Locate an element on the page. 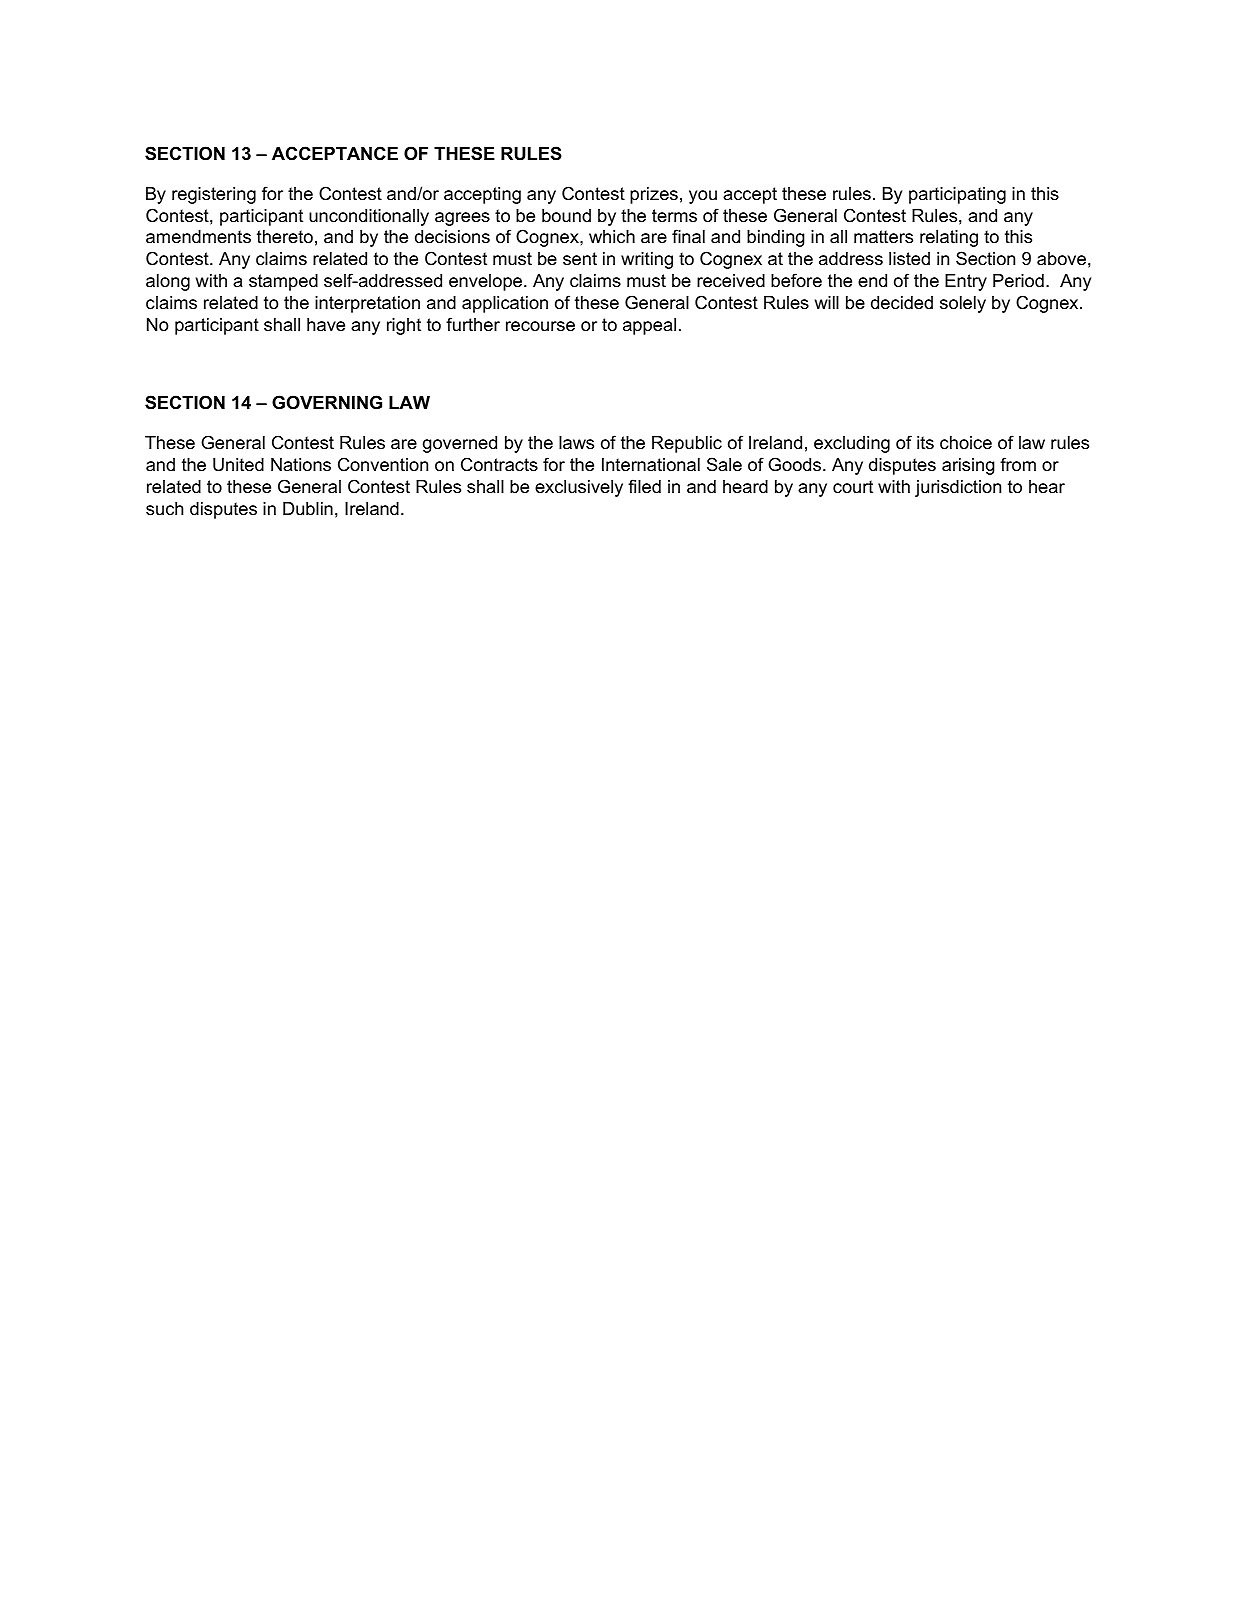 The width and height of the document is (1243, 1608). appeal is located at coordinates (649, 326).
